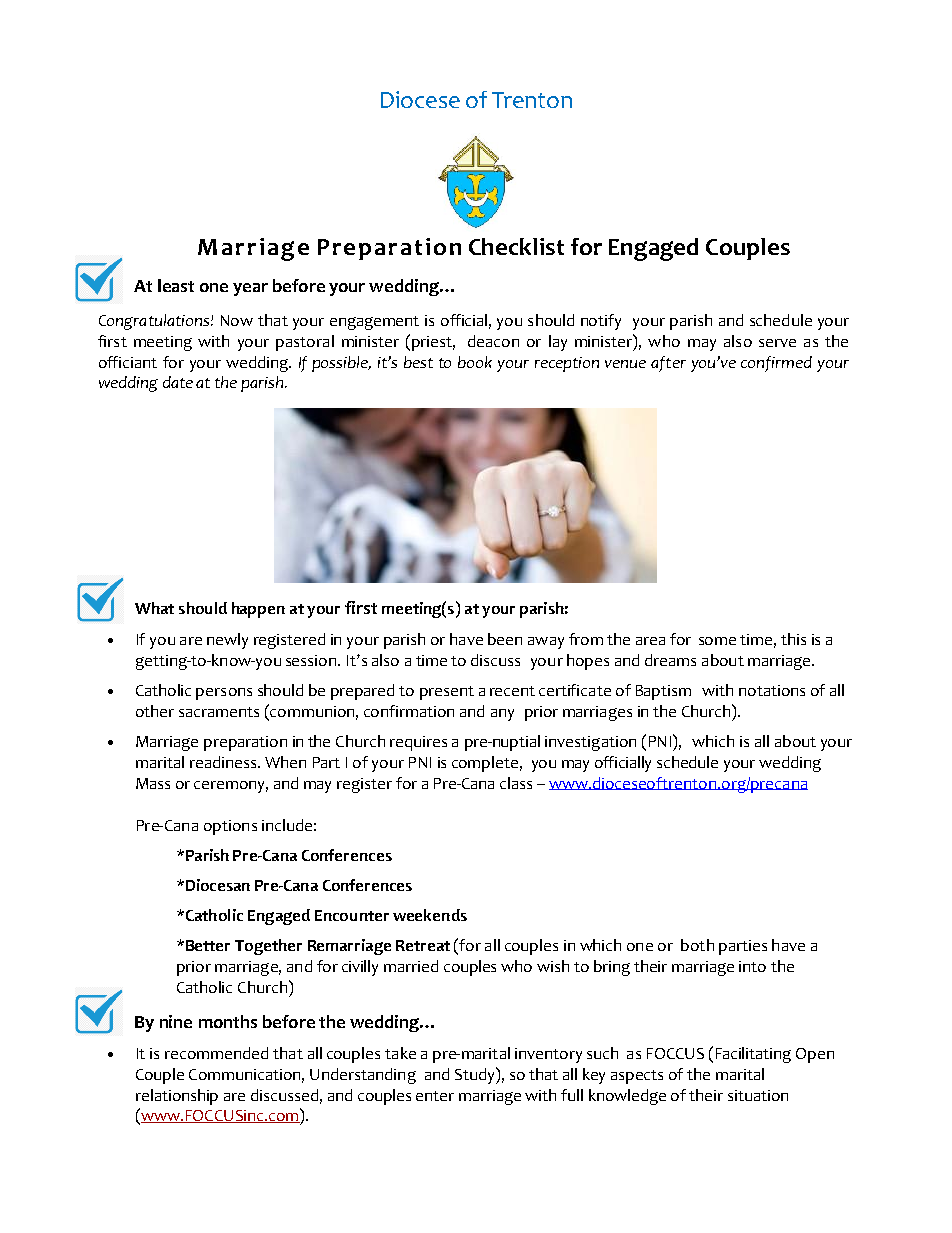 This page has height=1233, width=952. Describe the element at coordinates (475, 362) in the page. I see `book` at that location.
